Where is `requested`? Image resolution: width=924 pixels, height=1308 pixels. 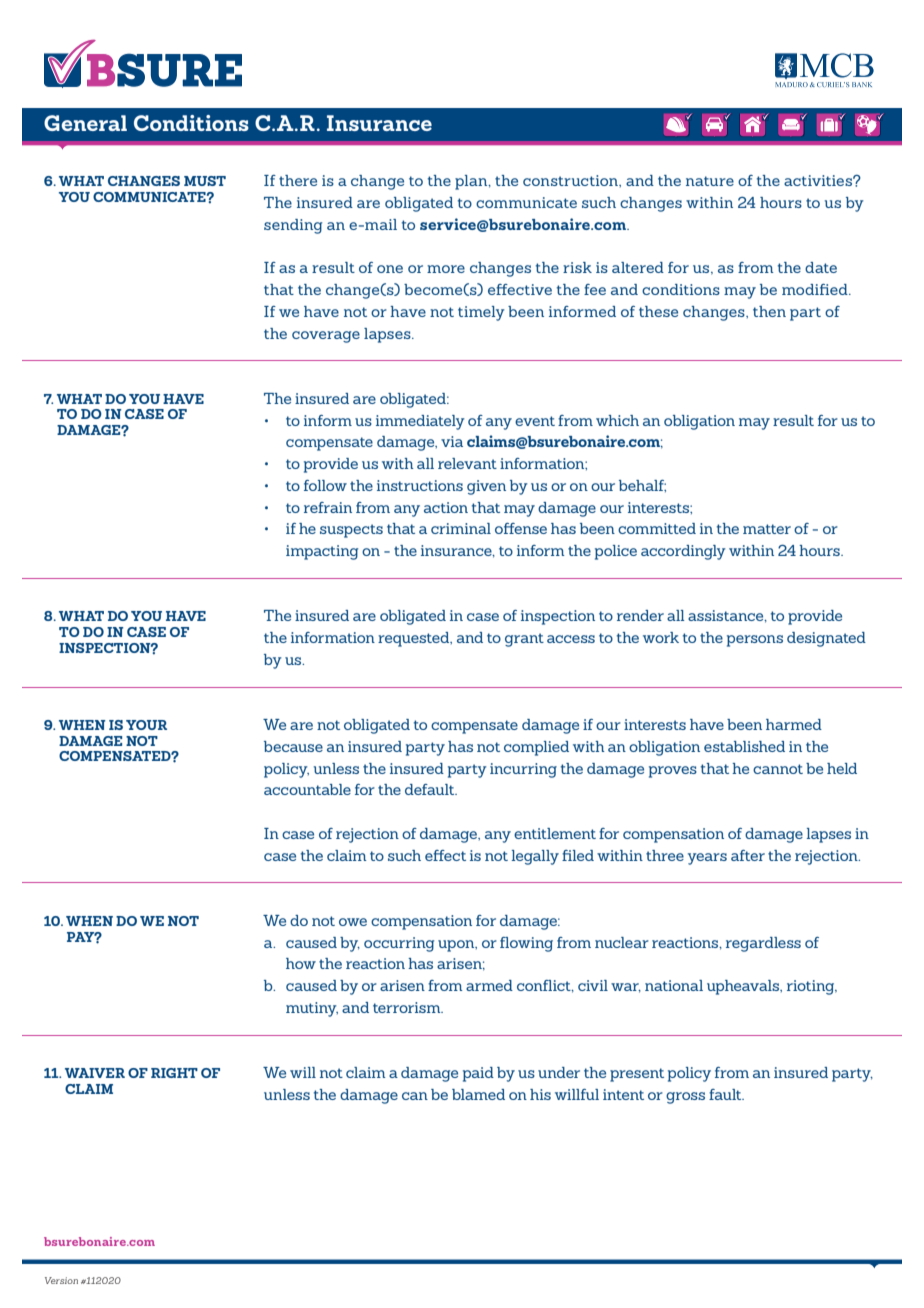 requested is located at coordinates (415, 639).
